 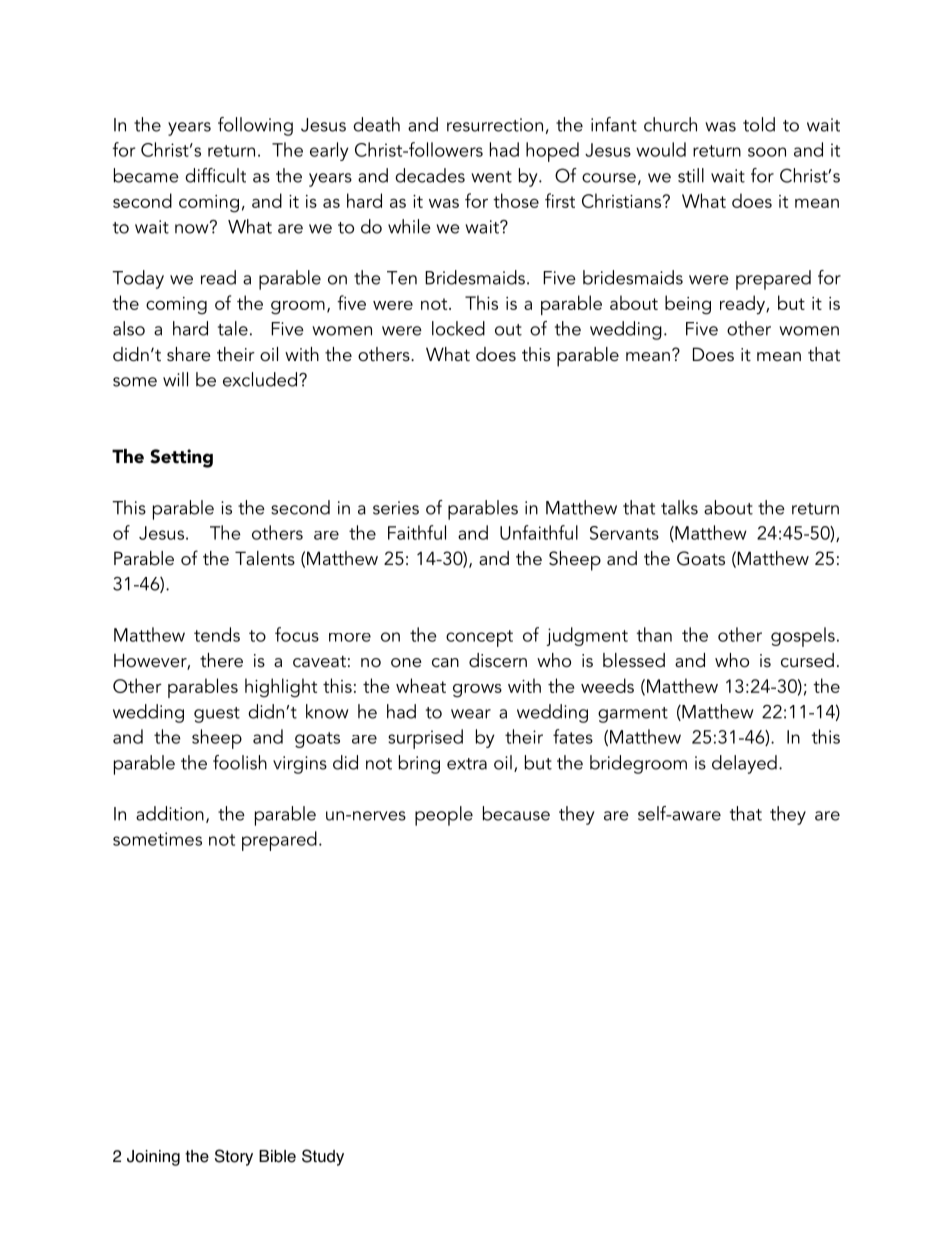 I want to click on tends, so click(x=217, y=634).
